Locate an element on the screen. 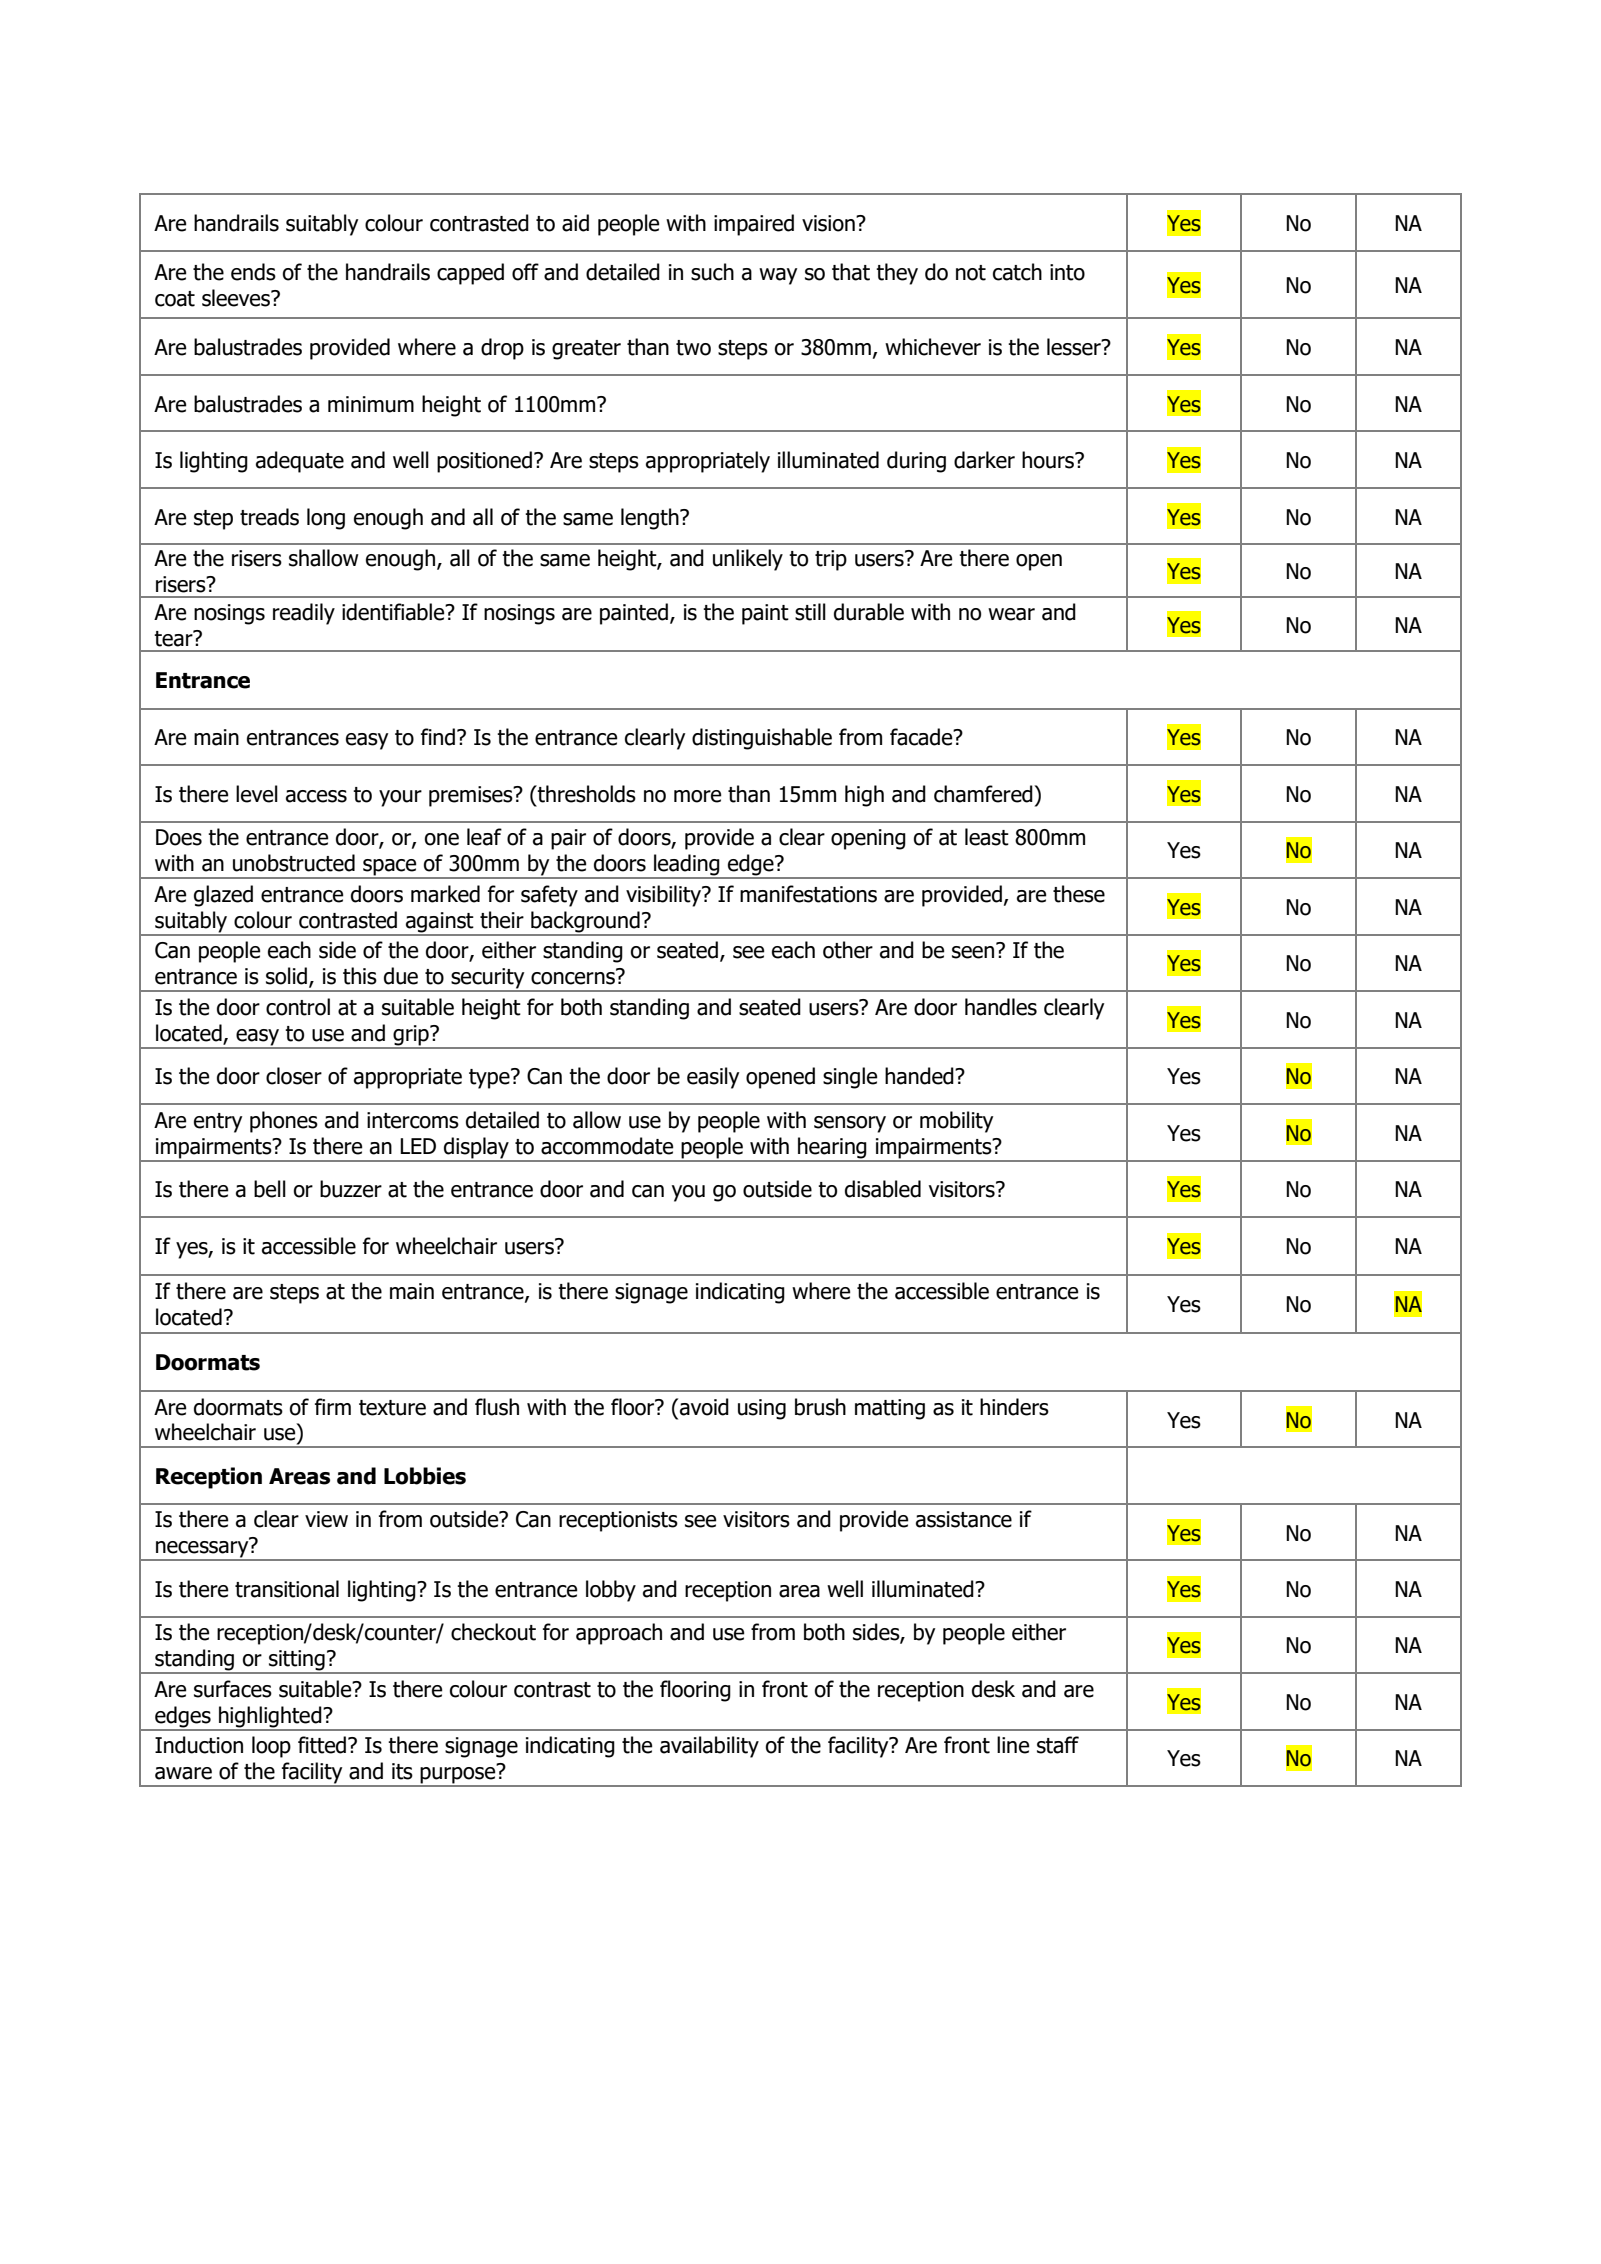 This screenshot has width=1601, height=2264. concerns is located at coordinates (574, 977).
